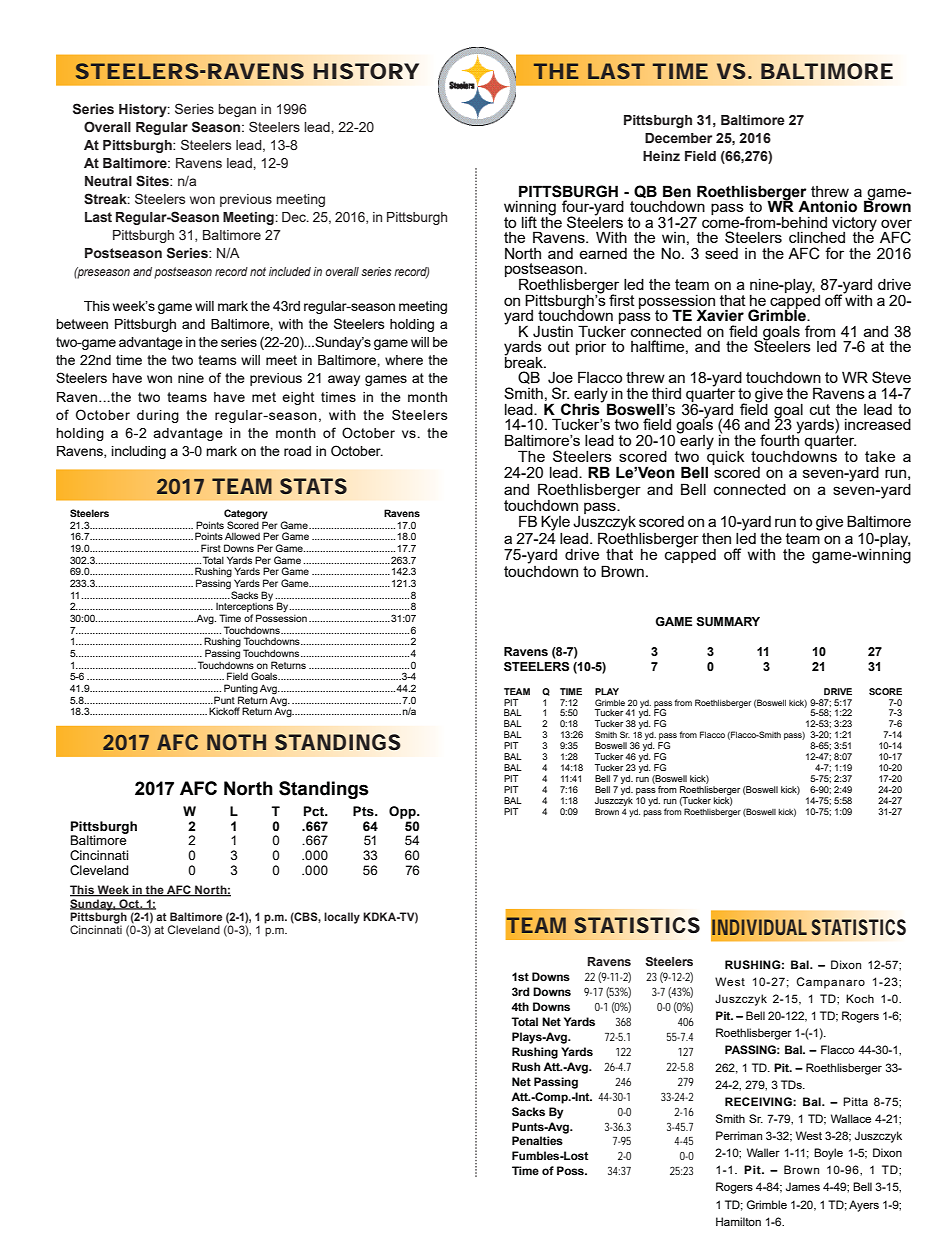 Image resolution: width=952 pixels, height=1233 pixels. What do you see at coordinates (211, 548) in the page?
I see `First` at bounding box center [211, 548].
